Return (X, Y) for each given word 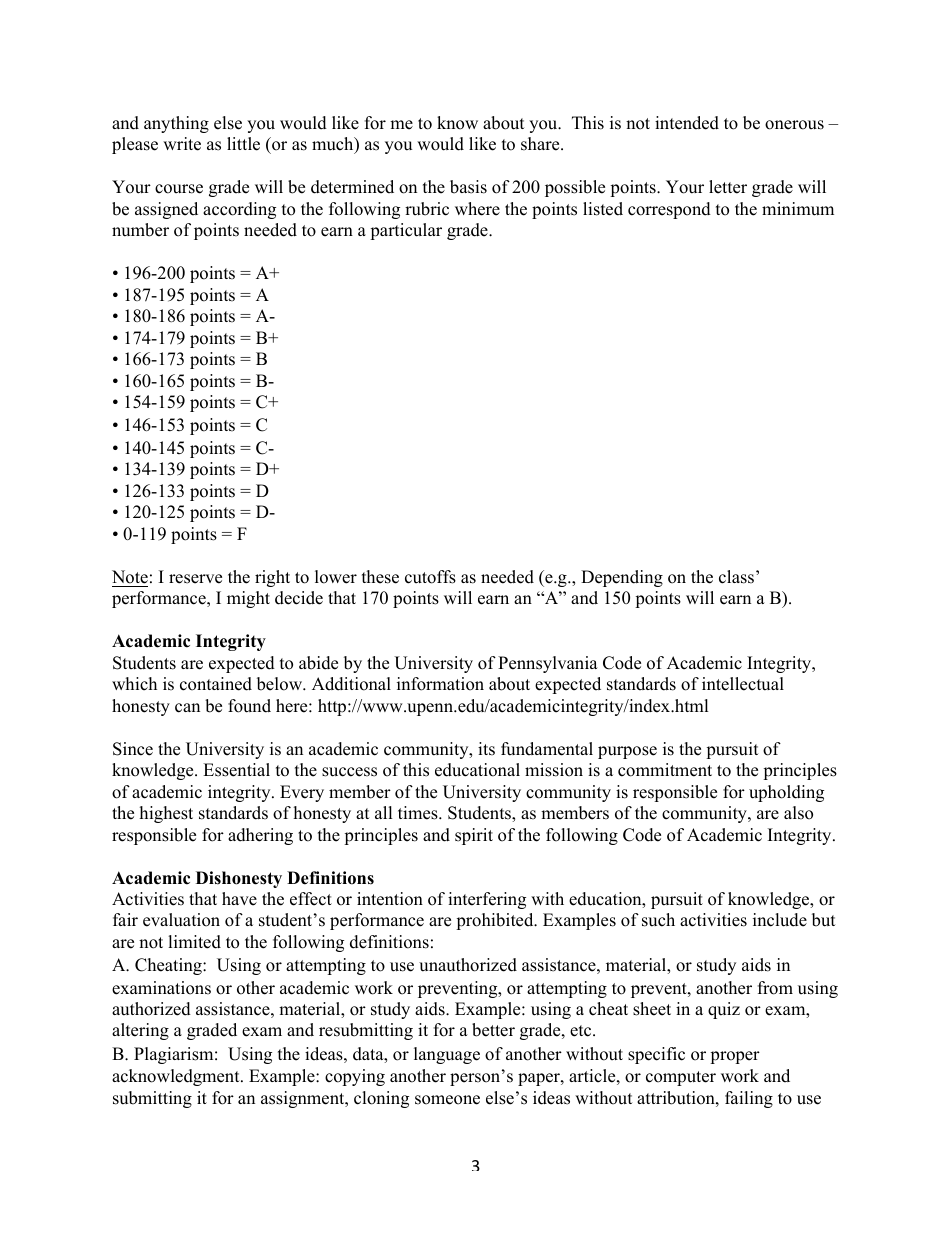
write (182, 144)
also (798, 813)
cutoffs (430, 577)
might (248, 599)
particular (406, 231)
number (140, 230)
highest (166, 814)
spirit (474, 836)
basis (468, 187)
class (738, 577)
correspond (669, 210)
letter (728, 187)
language (447, 1055)
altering (140, 1031)
